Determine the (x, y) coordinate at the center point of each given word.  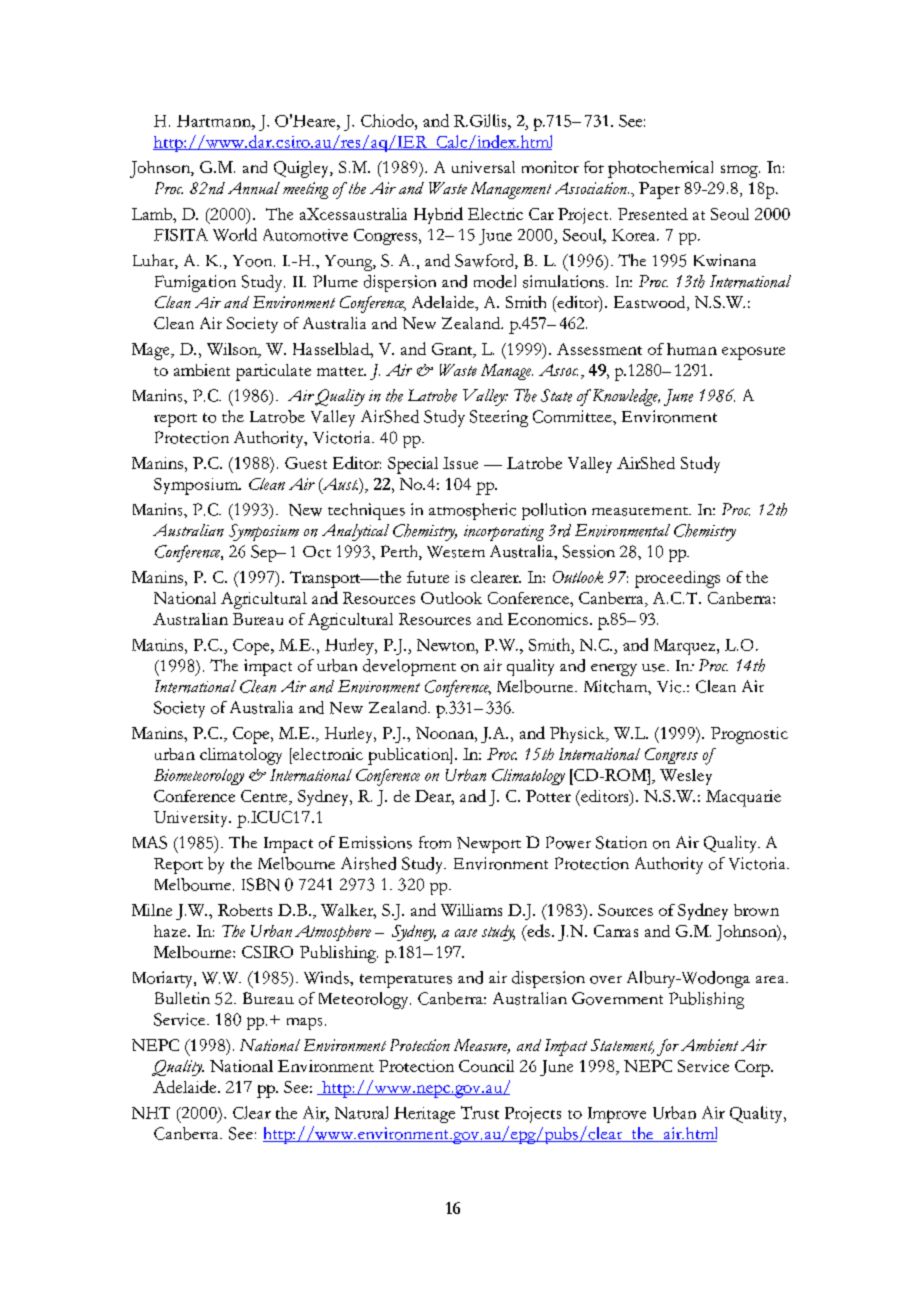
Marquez (686, 647)
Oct (317, 552)
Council (486, 1066)
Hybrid (438, 215)
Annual (254, 188)
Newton (447, 645)
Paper (659, 190)
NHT (151, 1113)
